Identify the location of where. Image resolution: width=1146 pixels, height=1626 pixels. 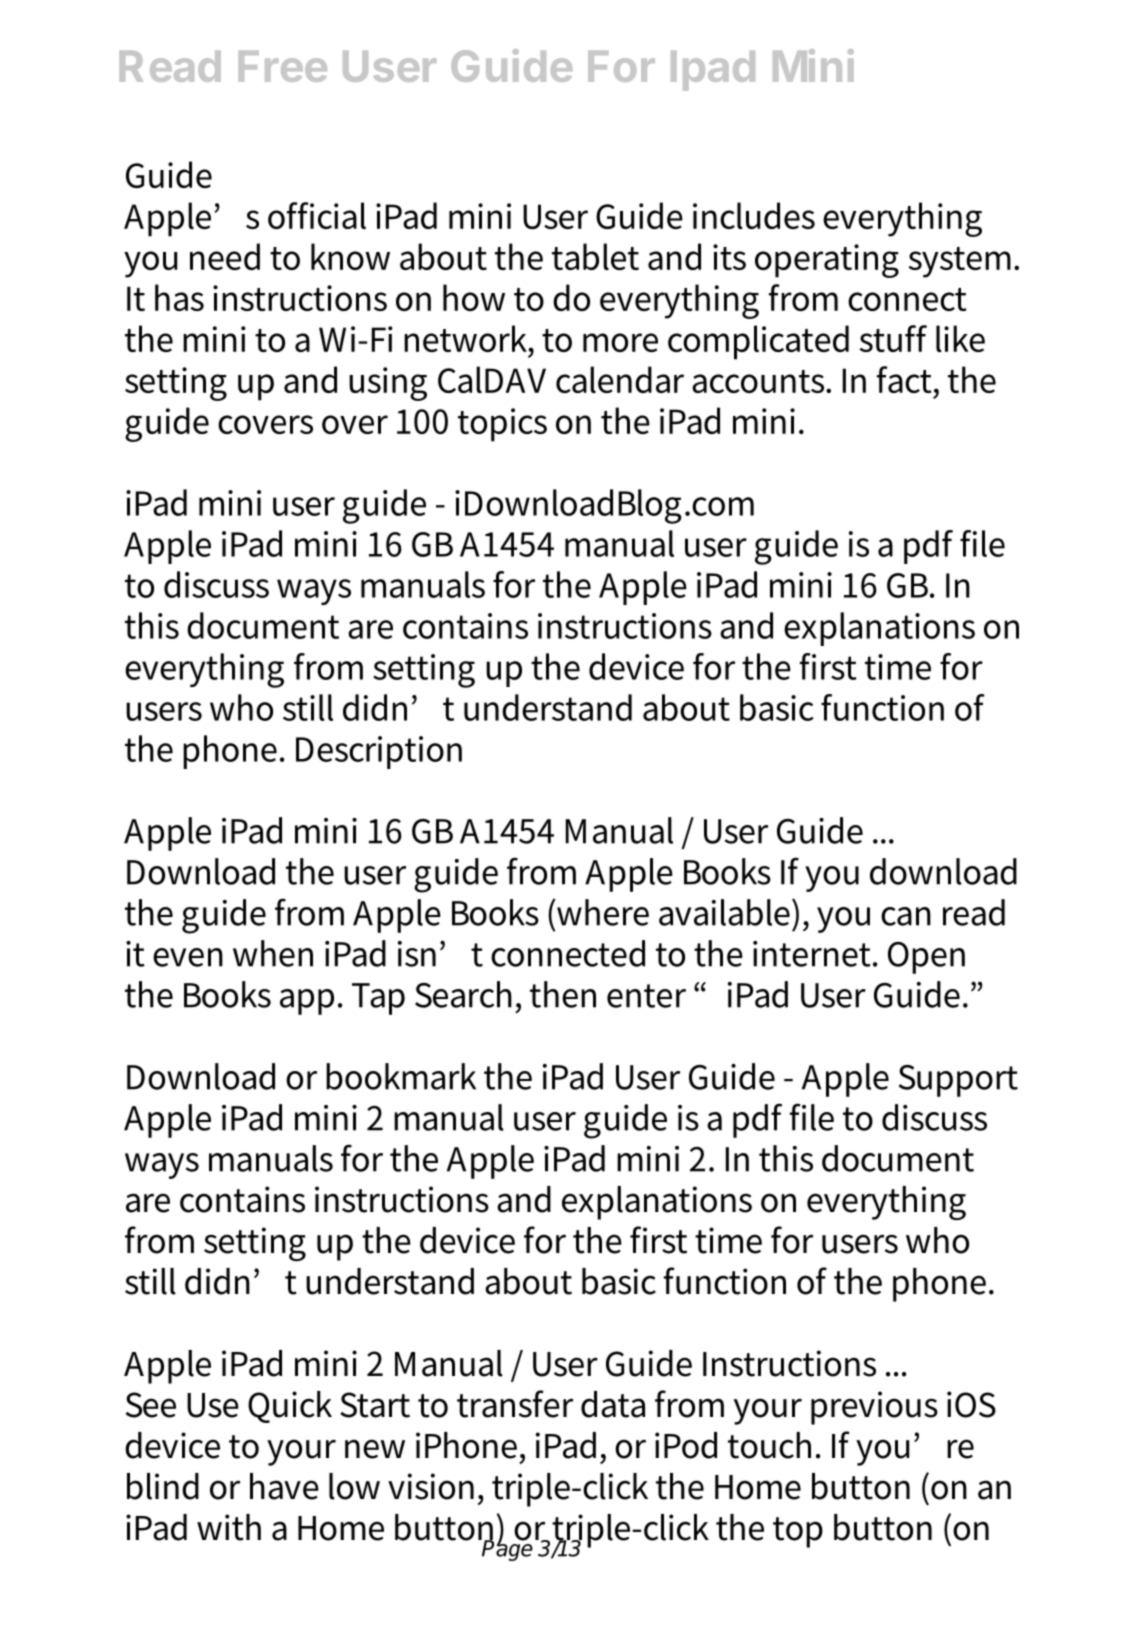
(602, 912).
